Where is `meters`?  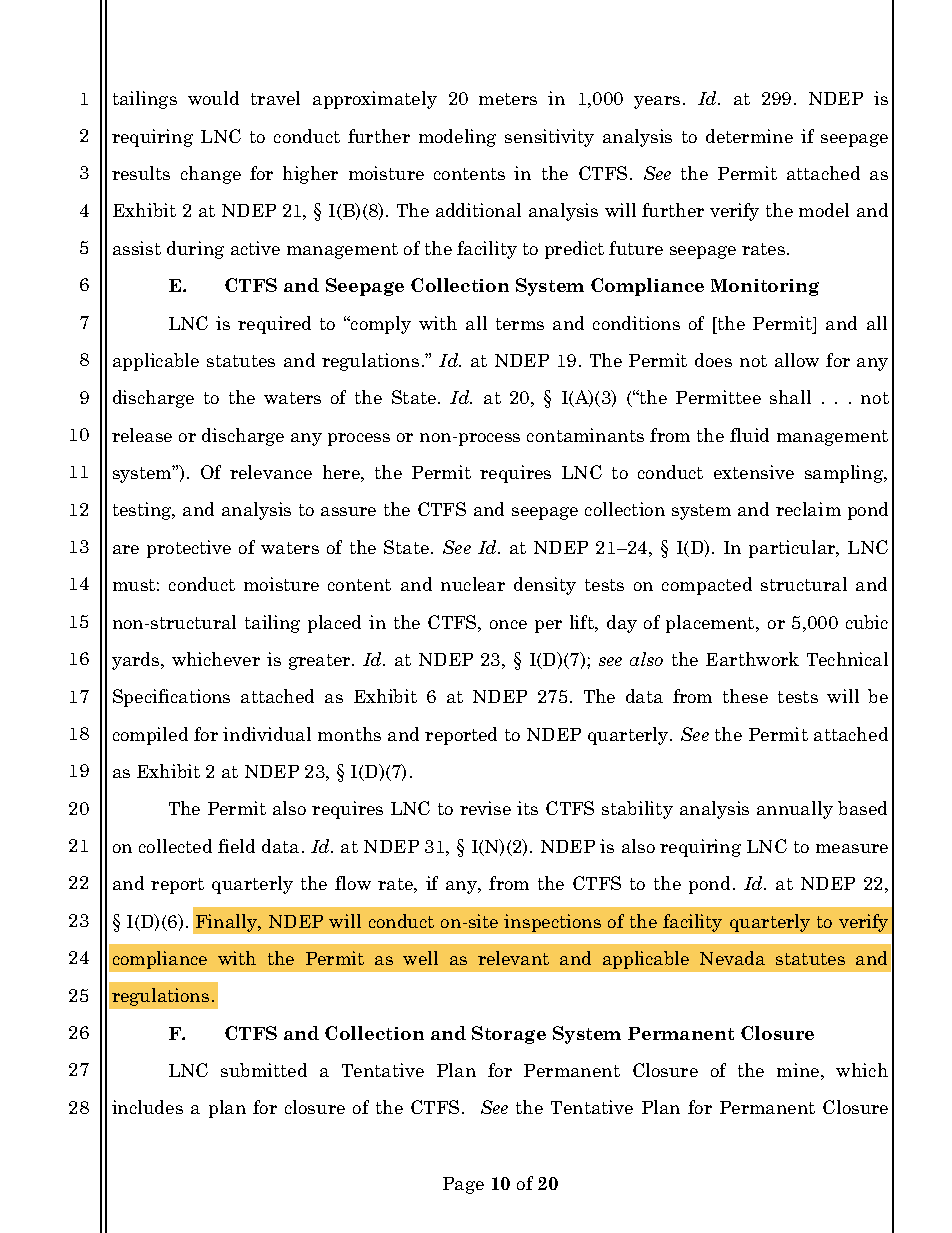 meters is located at coordinates (508, 99).
